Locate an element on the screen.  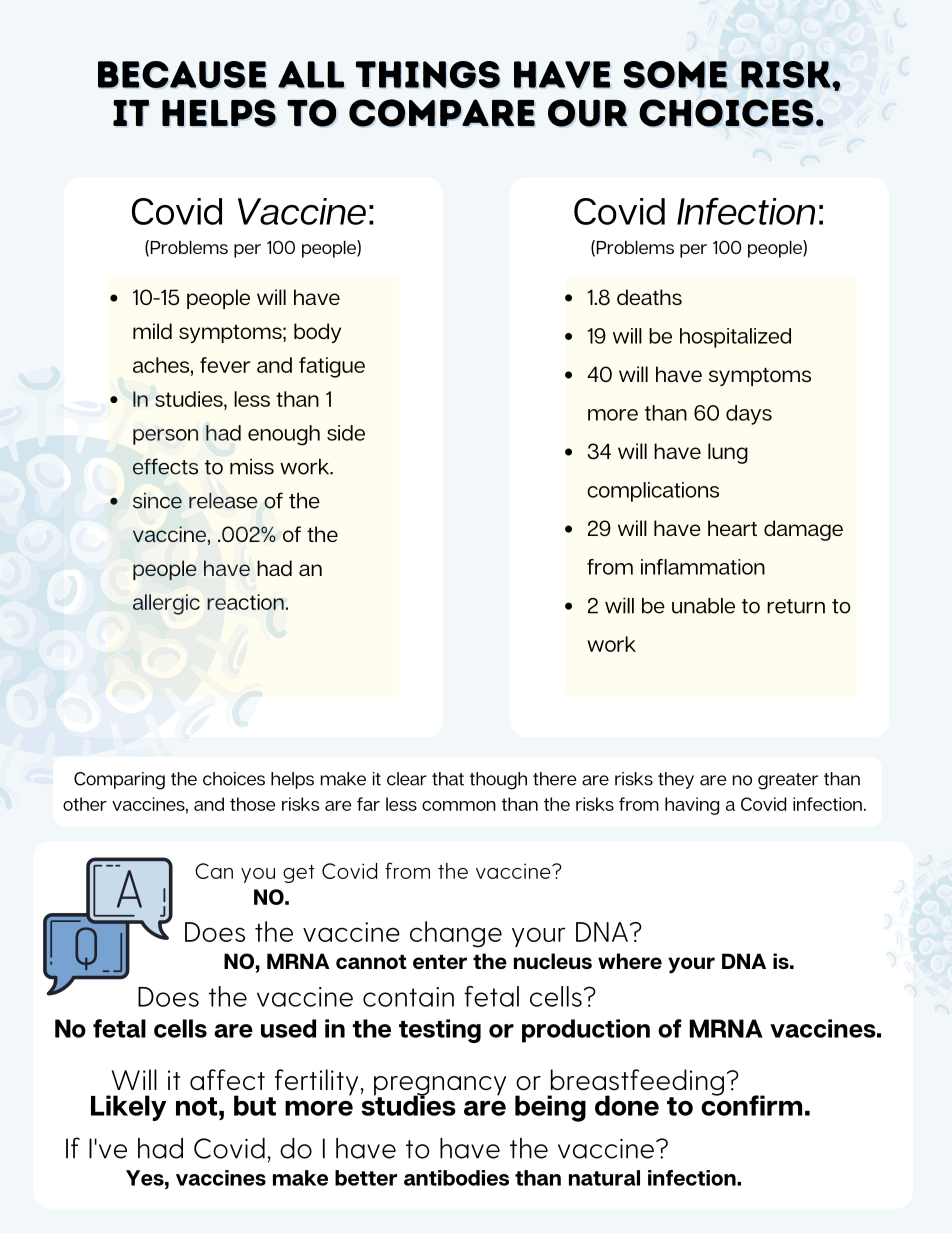
allergic is located at coordinates (166, 604).
